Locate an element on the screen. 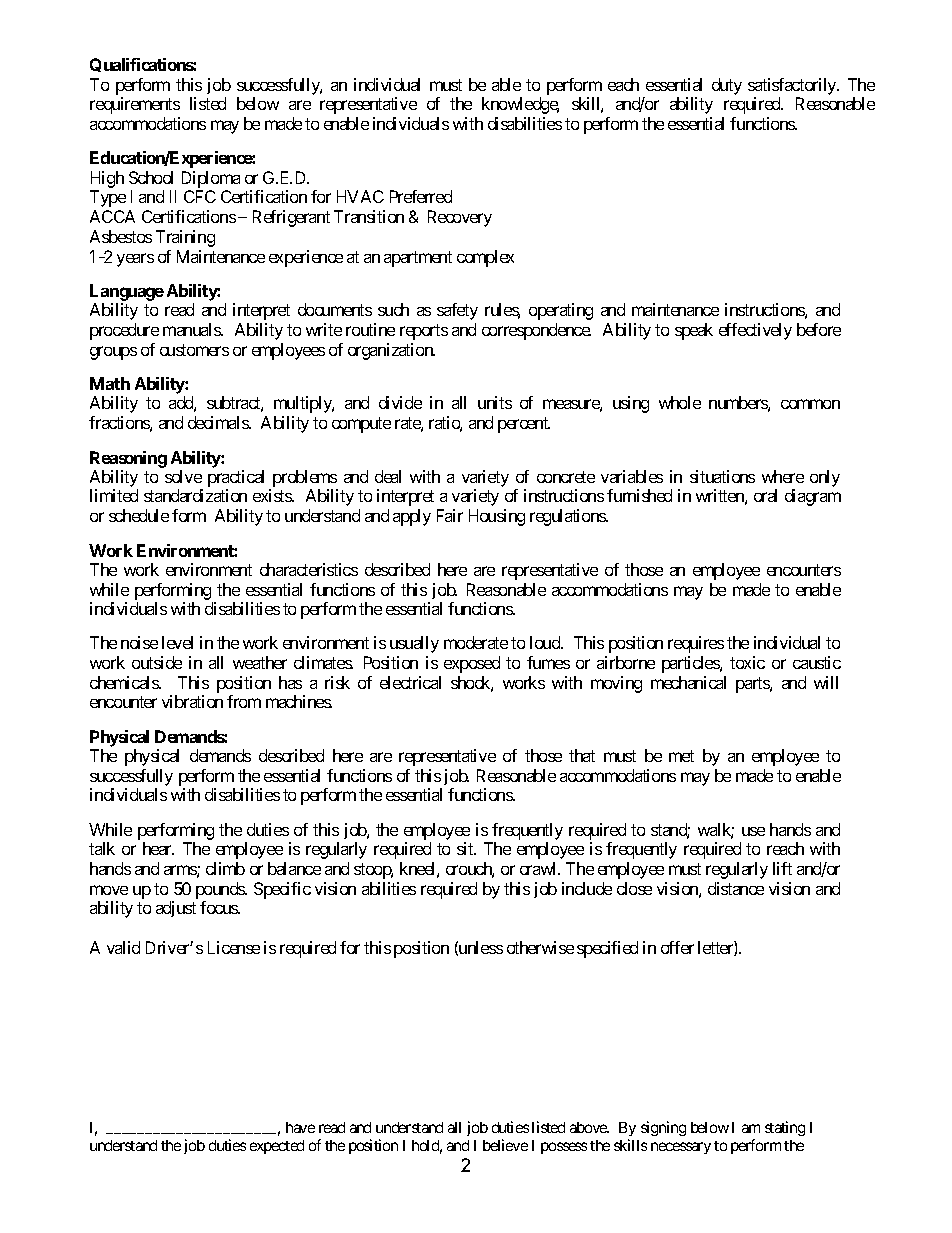 Image resolution: width=952 pixels, height=1233 pixels. use is located at coordinates (753, 831).
